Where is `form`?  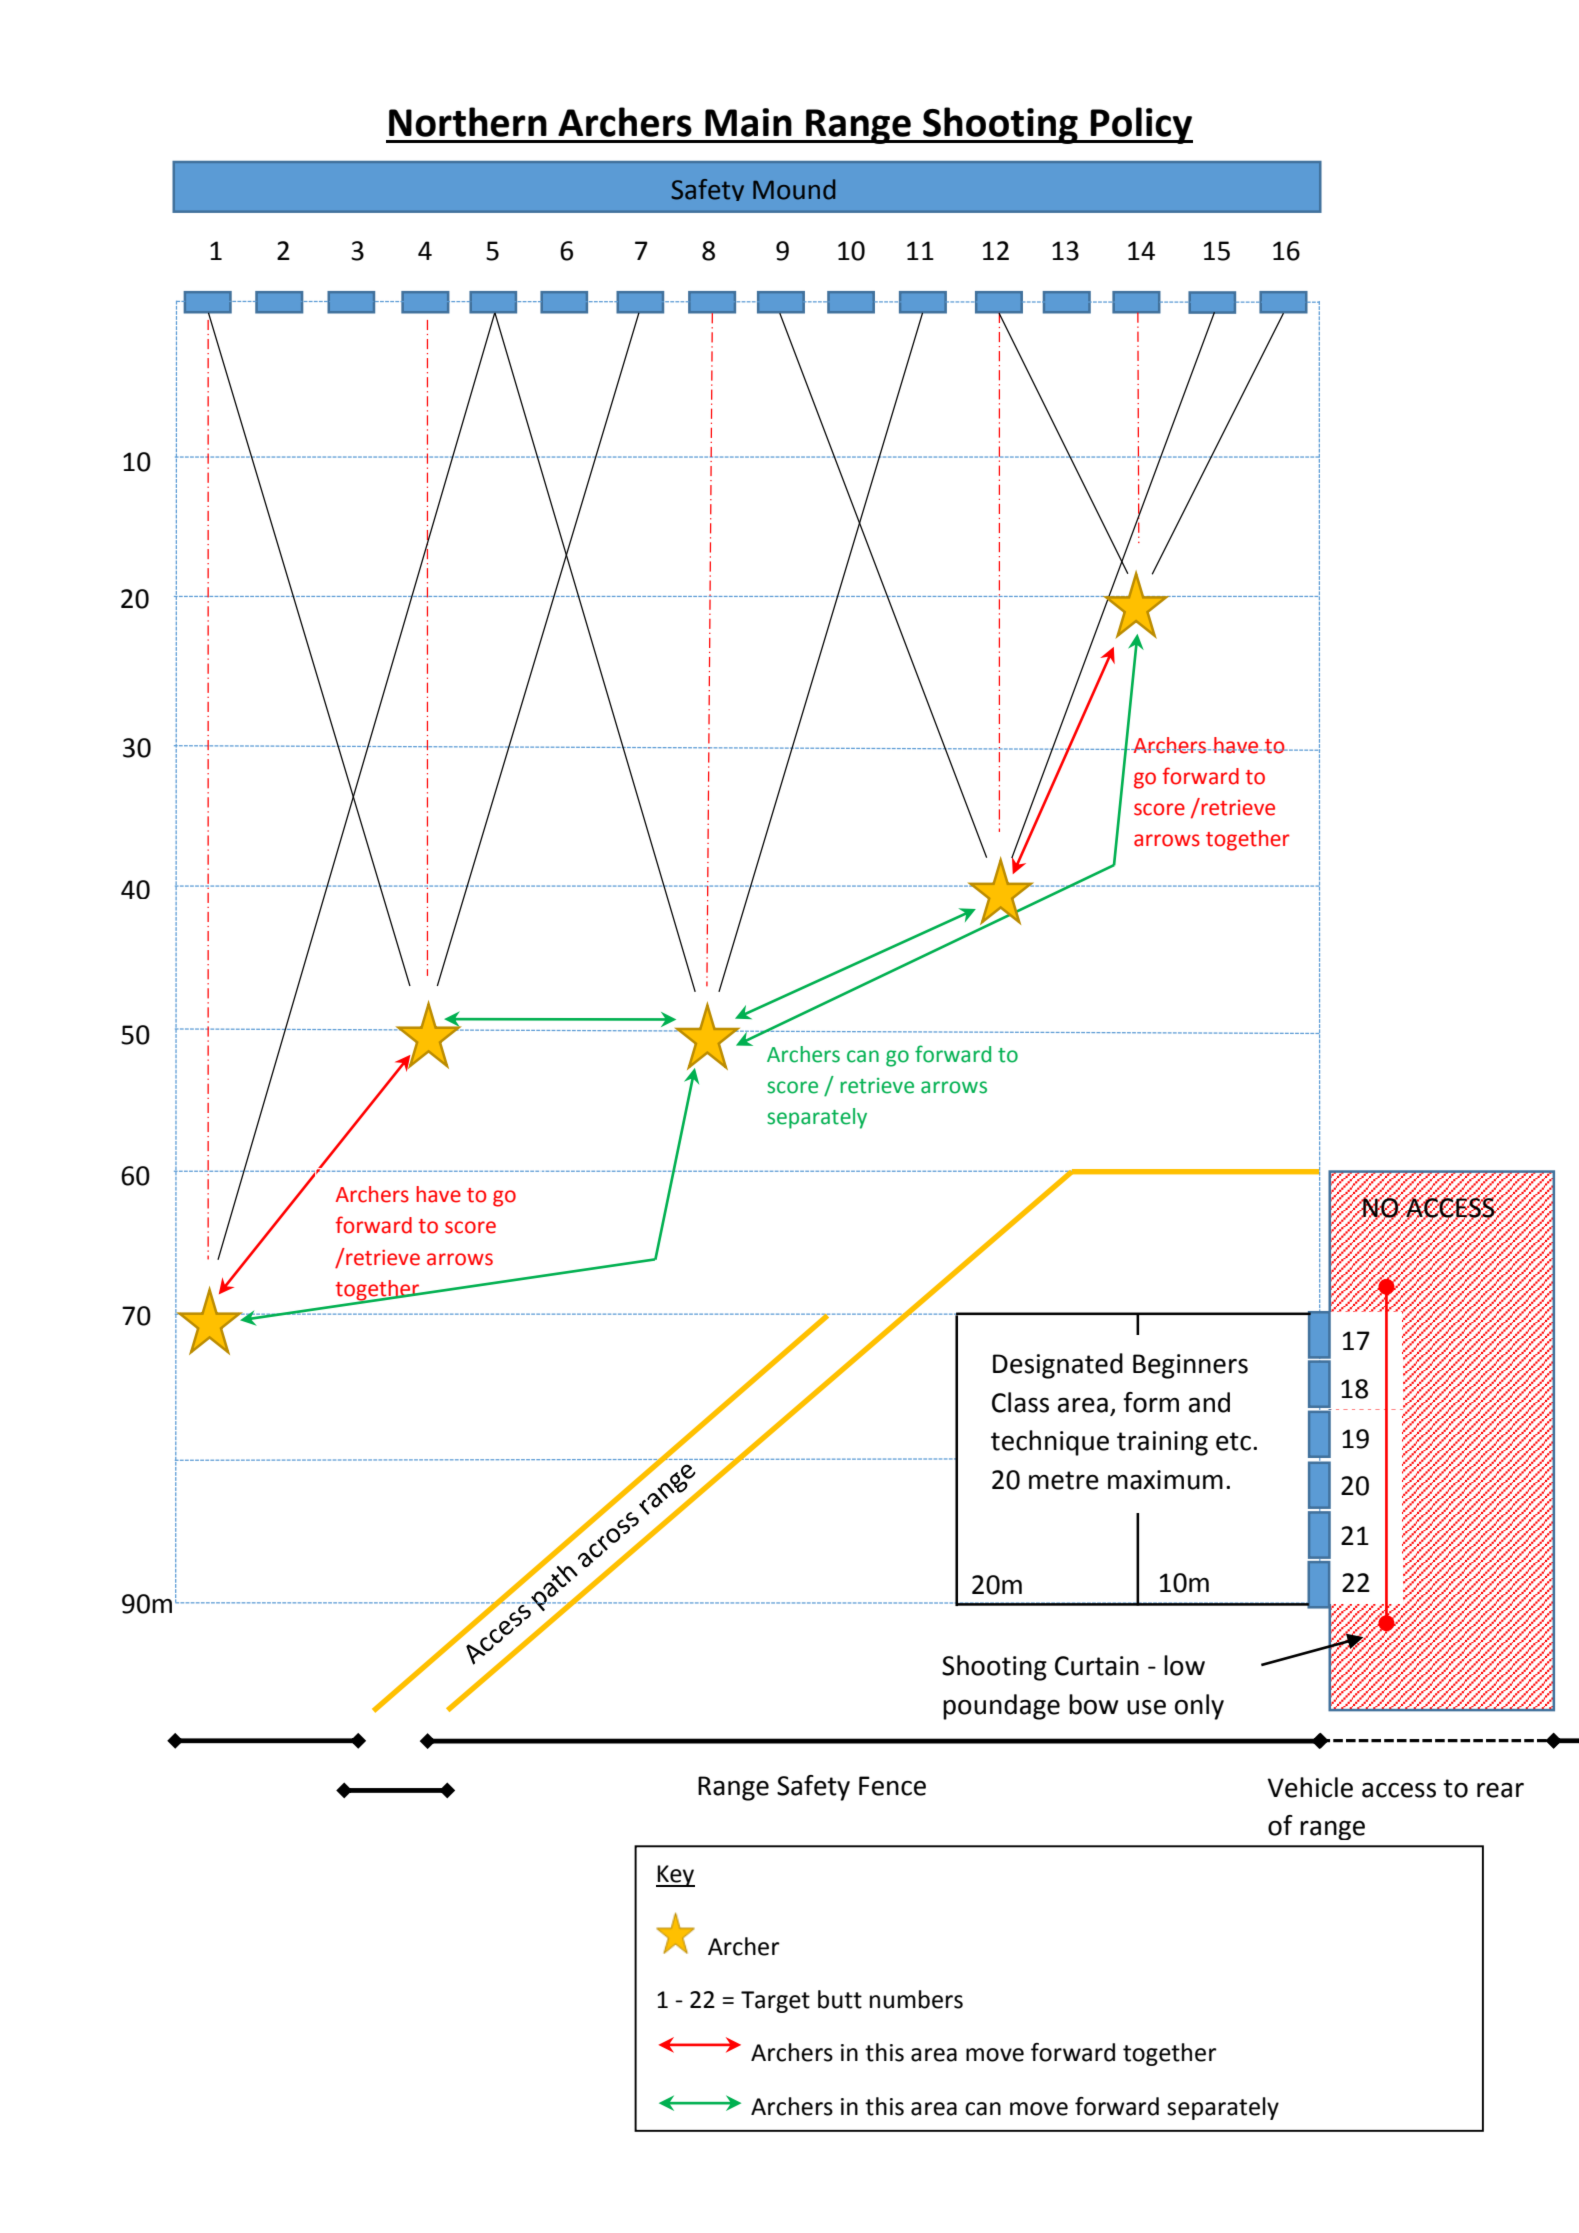
form is located at coordinates (1151, 1402).
